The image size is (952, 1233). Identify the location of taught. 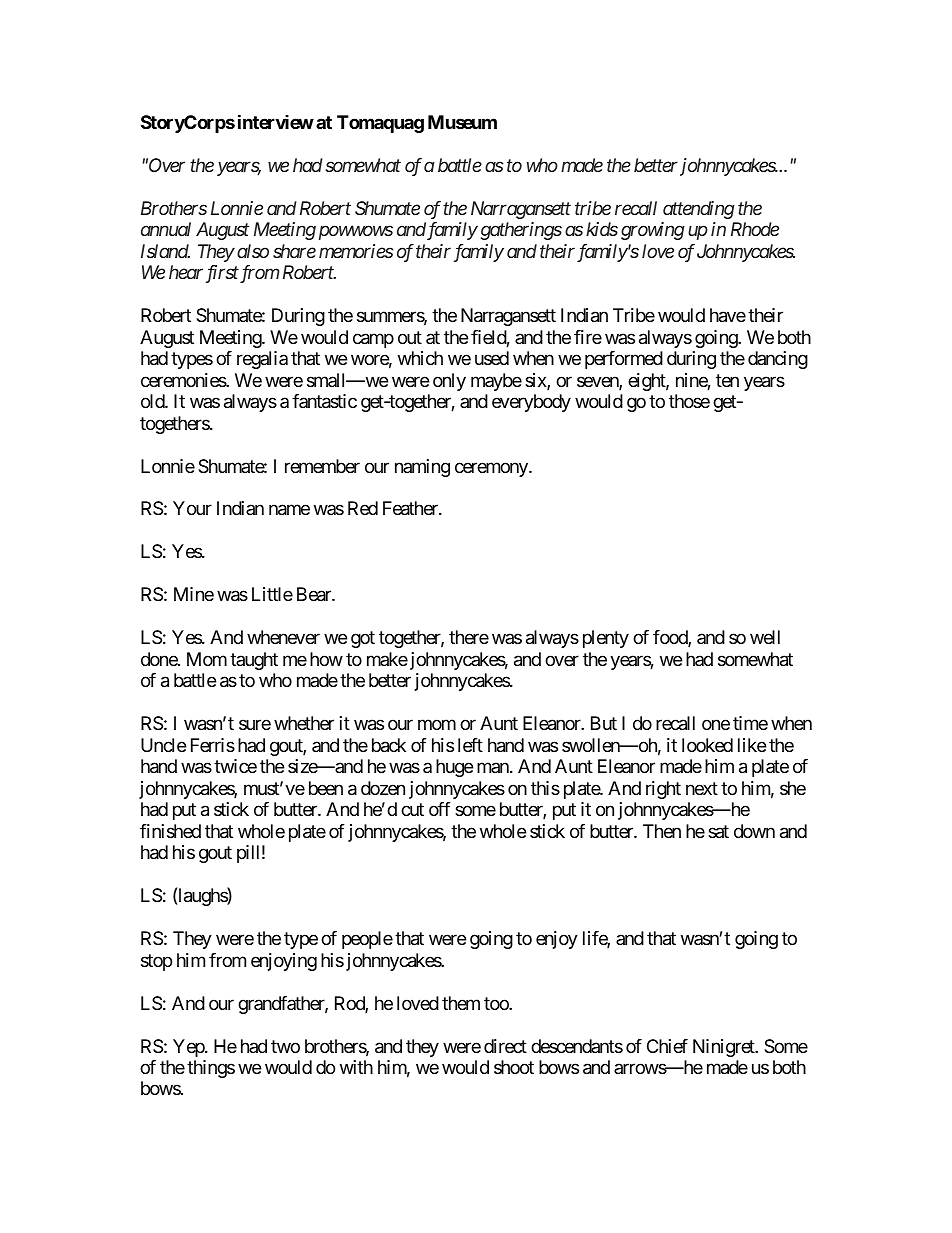
(254, 661).
